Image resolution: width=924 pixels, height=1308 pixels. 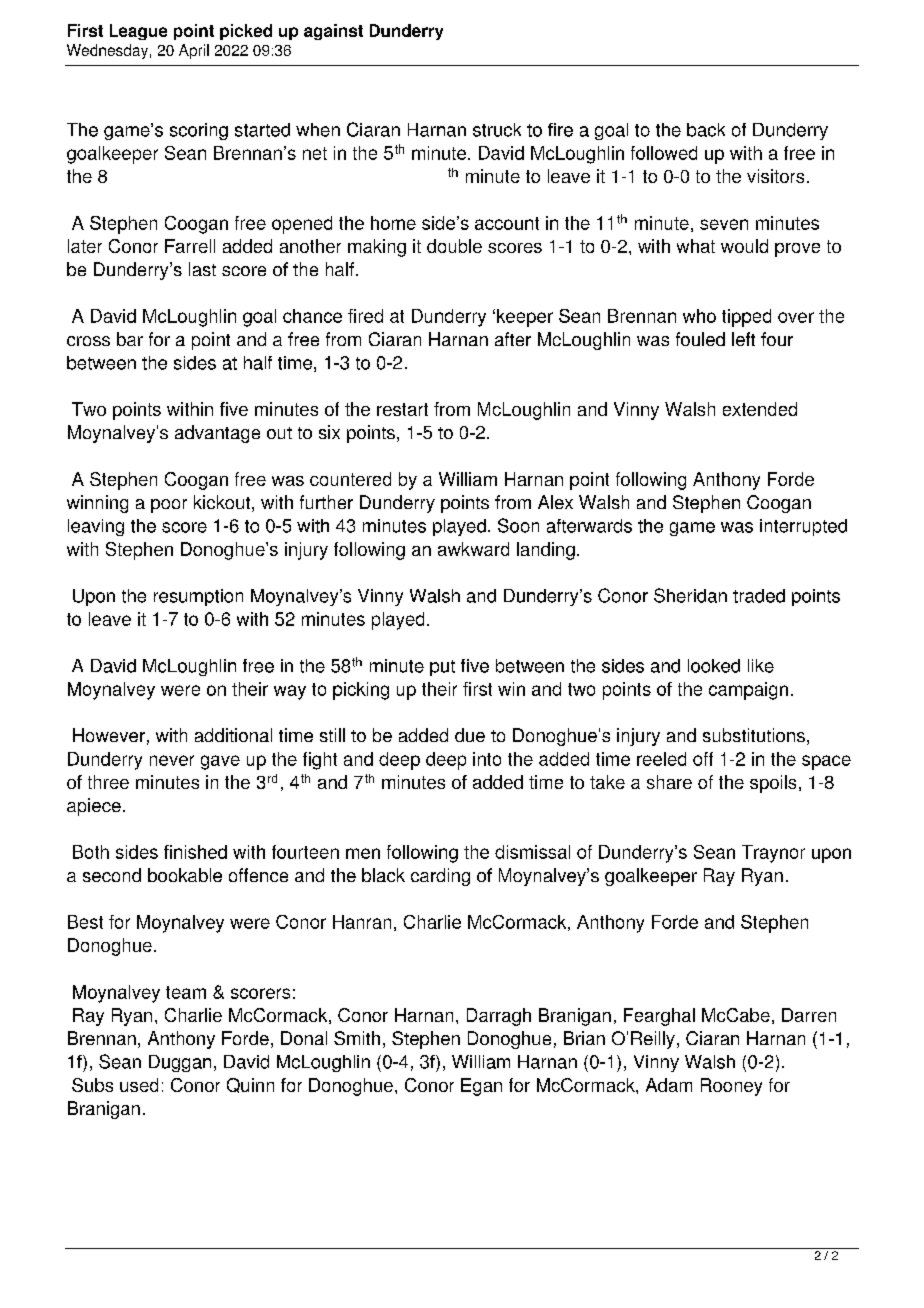 What do you see at coordinates (706, 130) in the screenshot?
I see `back` at bounding box center [706, 130].
